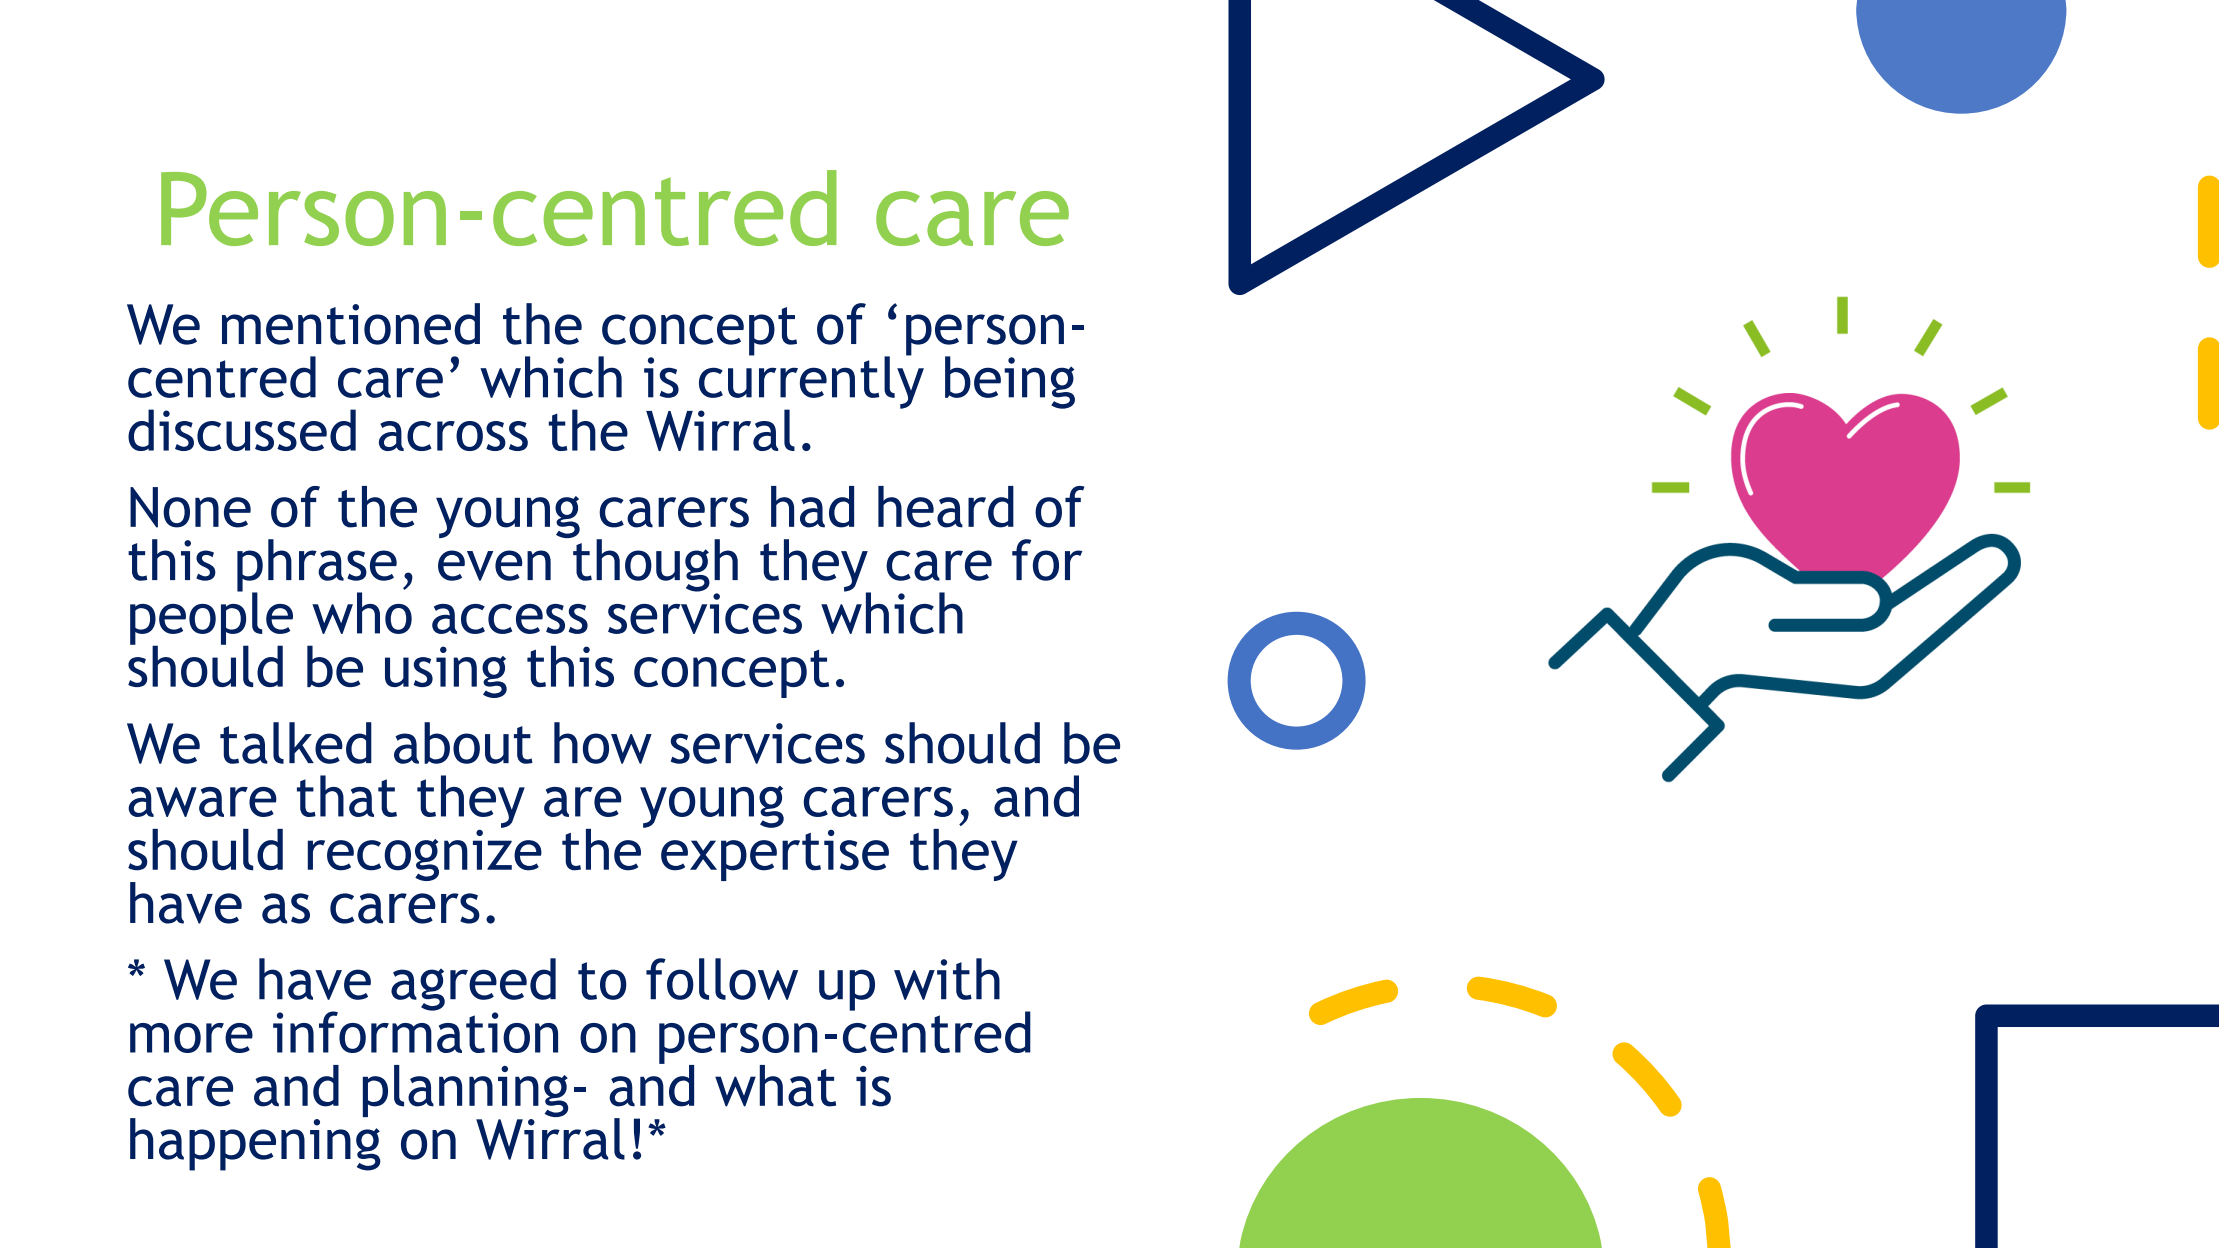  What do you see at coordinates (1010, 382) in the screenshot?
I see `being` at bounding box center [1010, 382].
